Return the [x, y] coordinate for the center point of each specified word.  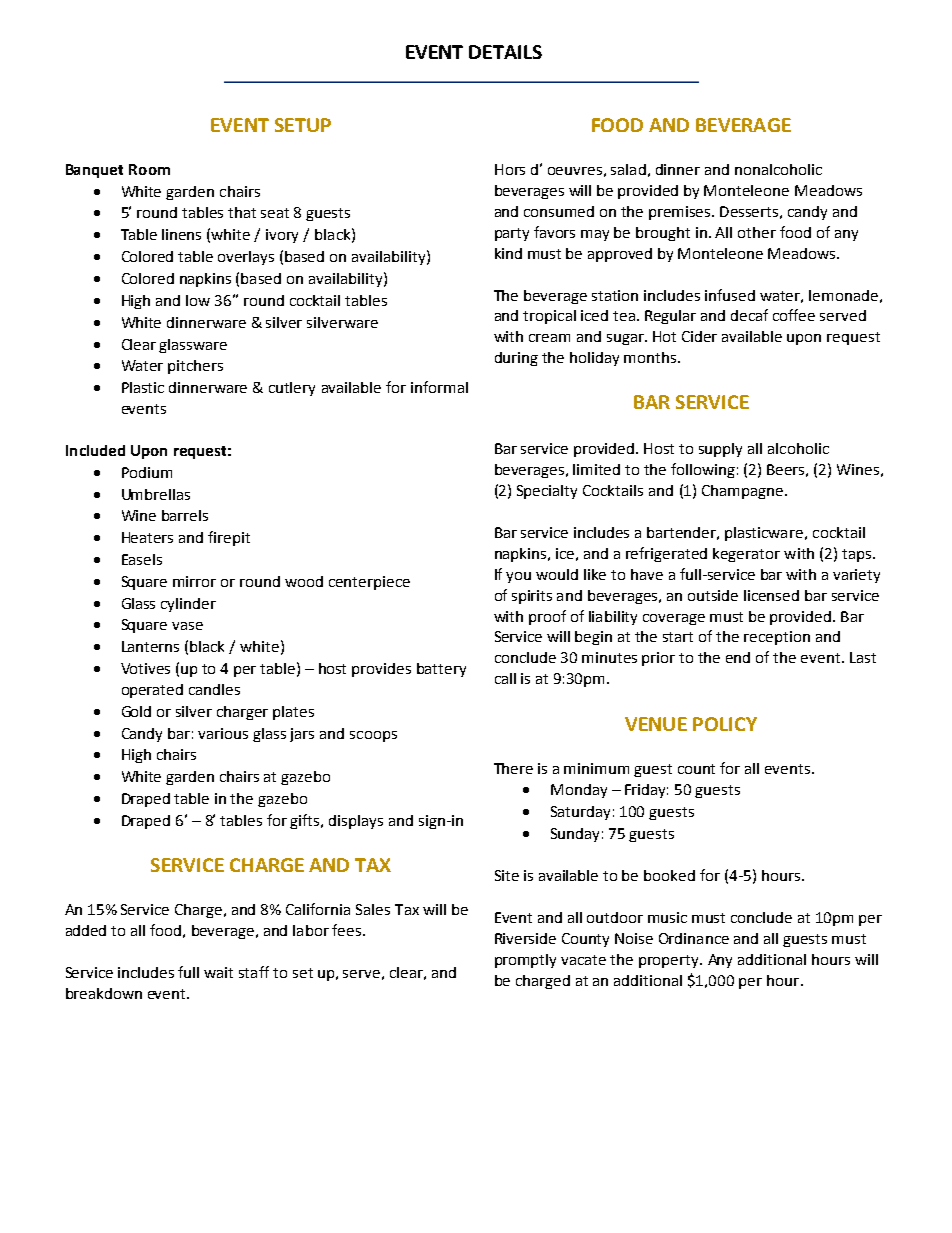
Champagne [742, 492]
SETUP [303, 125]
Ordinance [694, 938]
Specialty [547, 492]
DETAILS [505, 52]
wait [218, 972]
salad [628, 169]
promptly [525, 961]
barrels [185, 515]
